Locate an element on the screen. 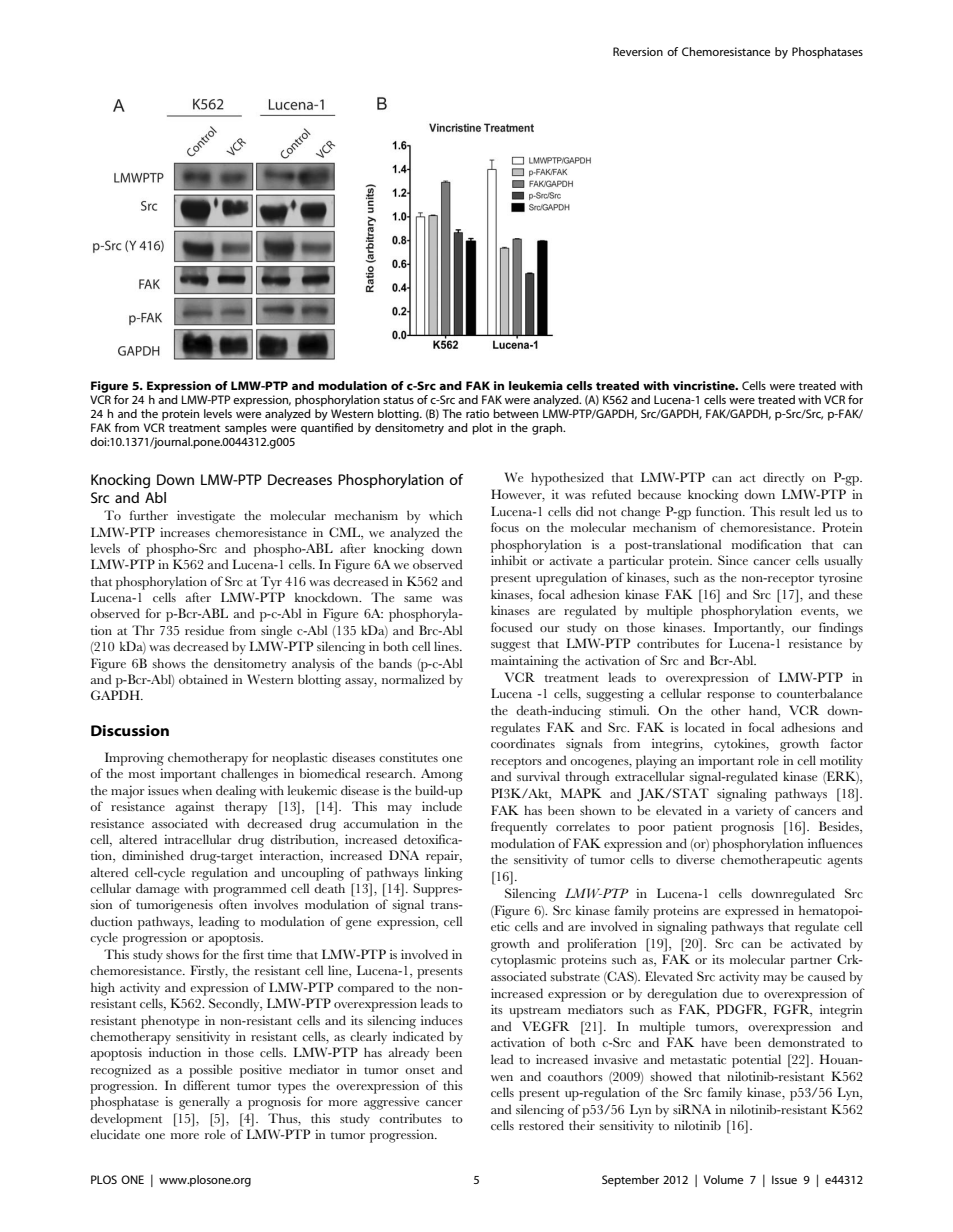 The height and width of the screenshot is (1232, 953). when is located at coordinates (197, 790).
